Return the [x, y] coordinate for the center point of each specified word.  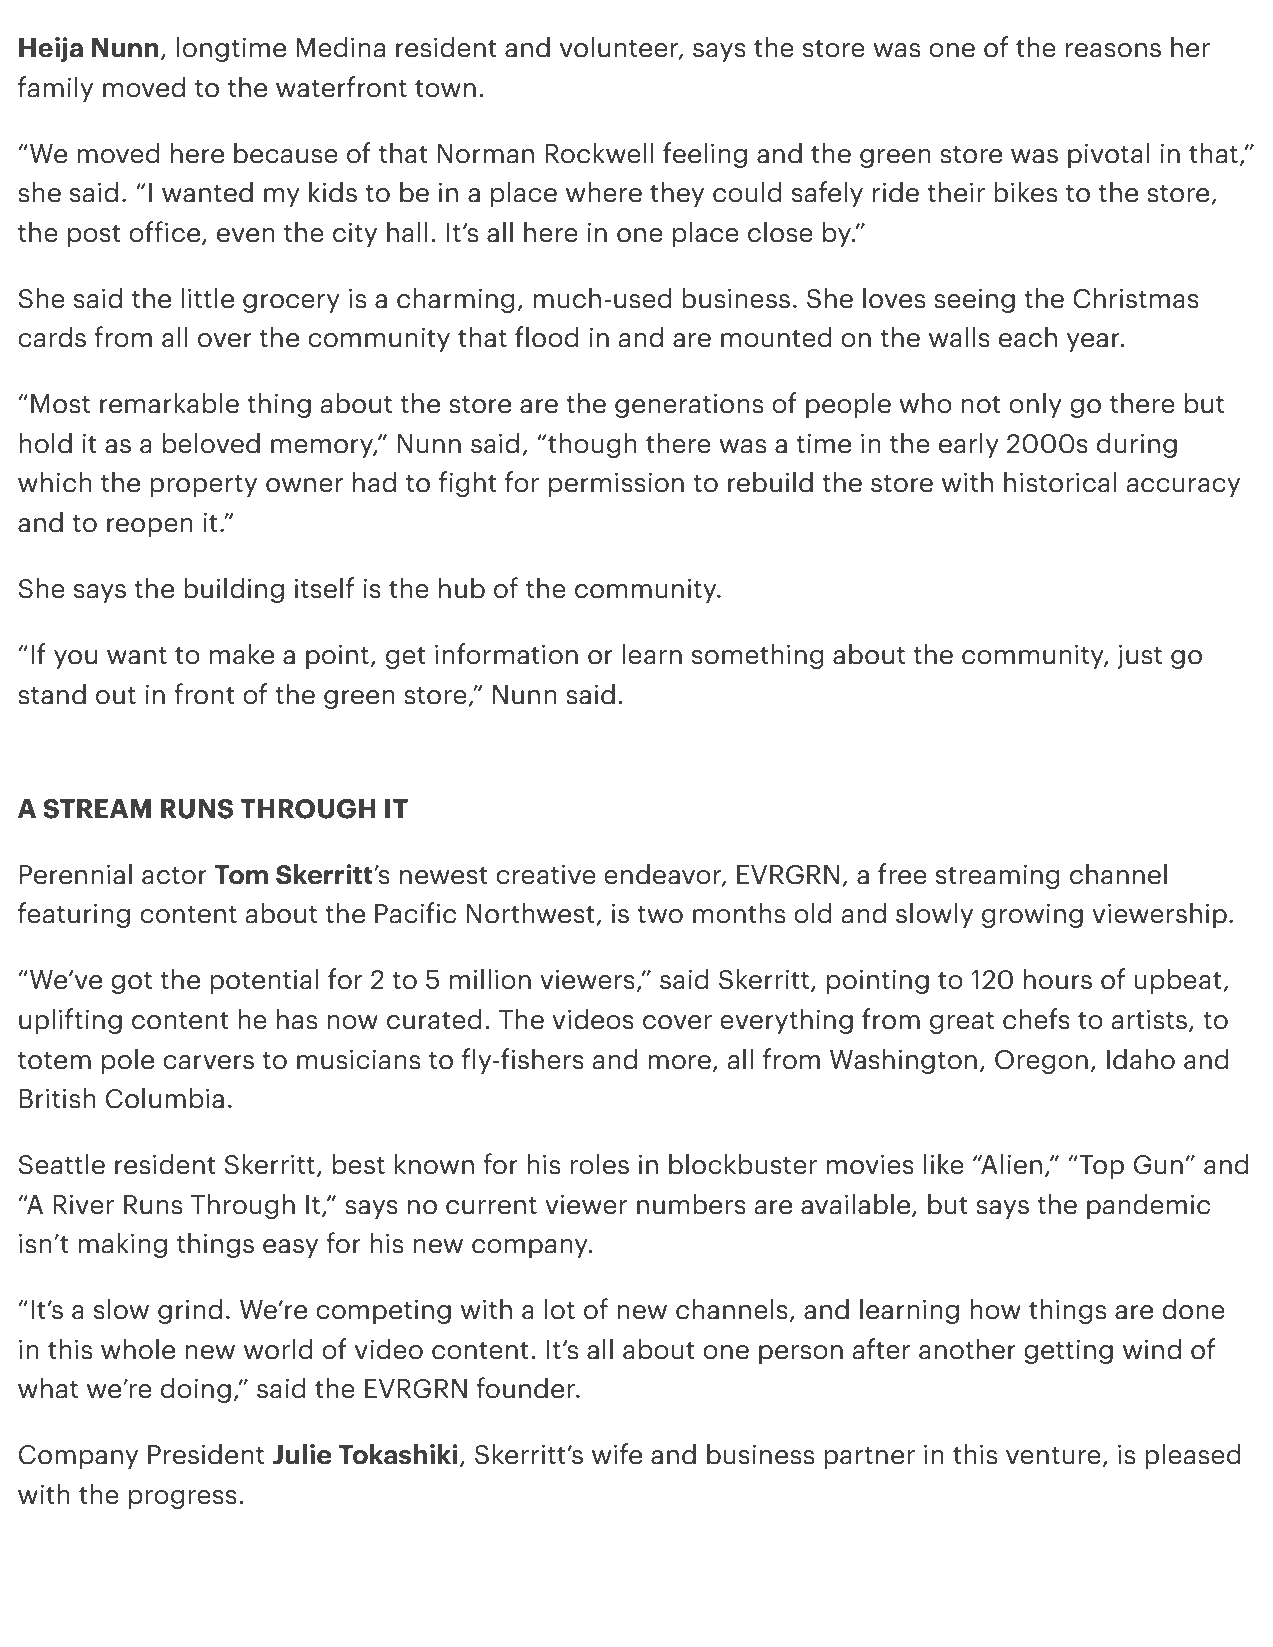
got [131, 983]
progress [183, 1499]
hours [1058, 979]
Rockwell [599, 153]
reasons [1113, 50]
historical [1060, 482]
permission [616, 484]
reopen [150, 527]
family [55, 89]
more [679, 1062]
